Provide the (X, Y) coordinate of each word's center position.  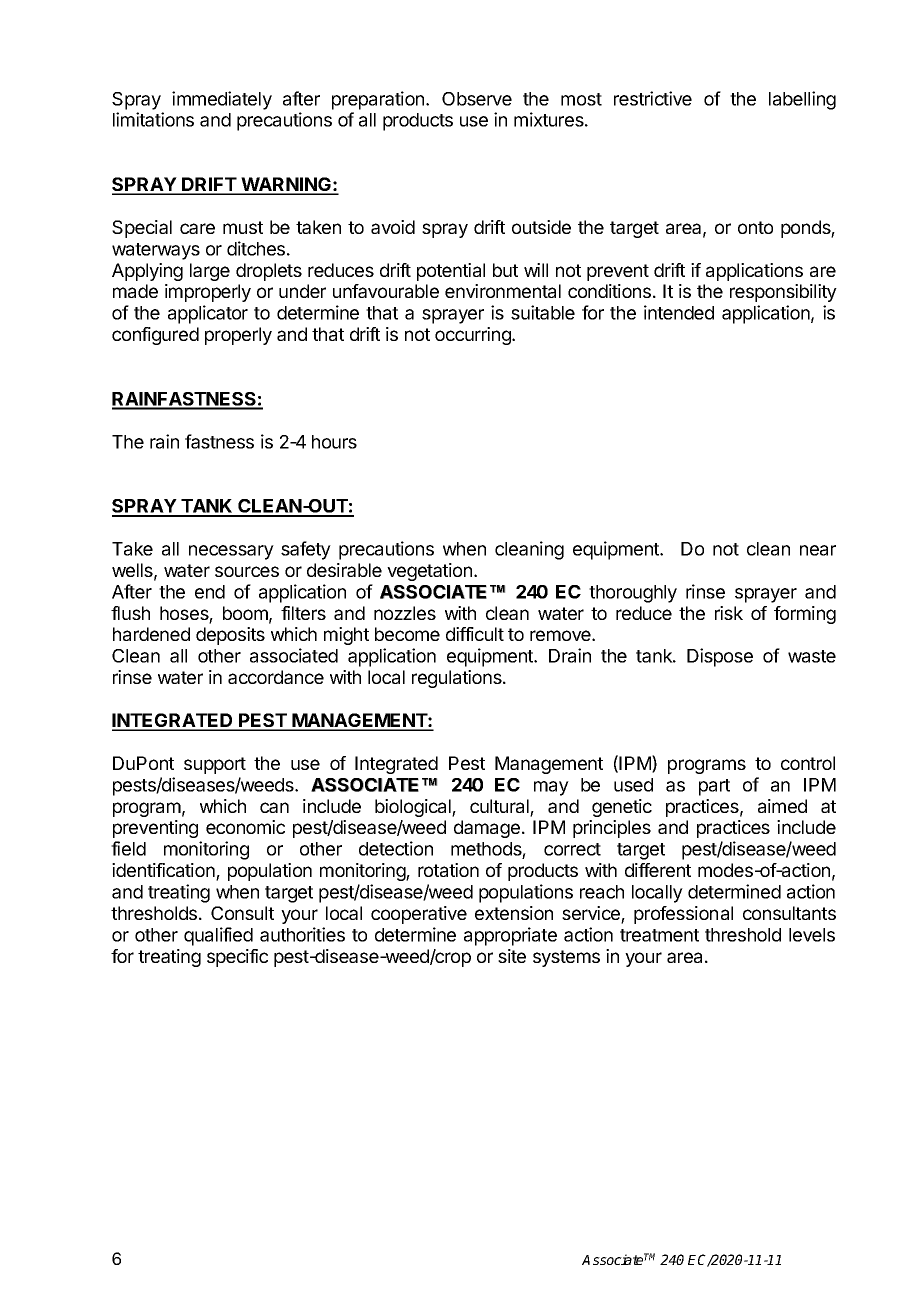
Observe (477, 99)
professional (683, 915)
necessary (231, 552)
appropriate (510, 936)
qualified (218, 936)
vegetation (429, 572)
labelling (802, 100)
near (818, 550)
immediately (222, 100)
